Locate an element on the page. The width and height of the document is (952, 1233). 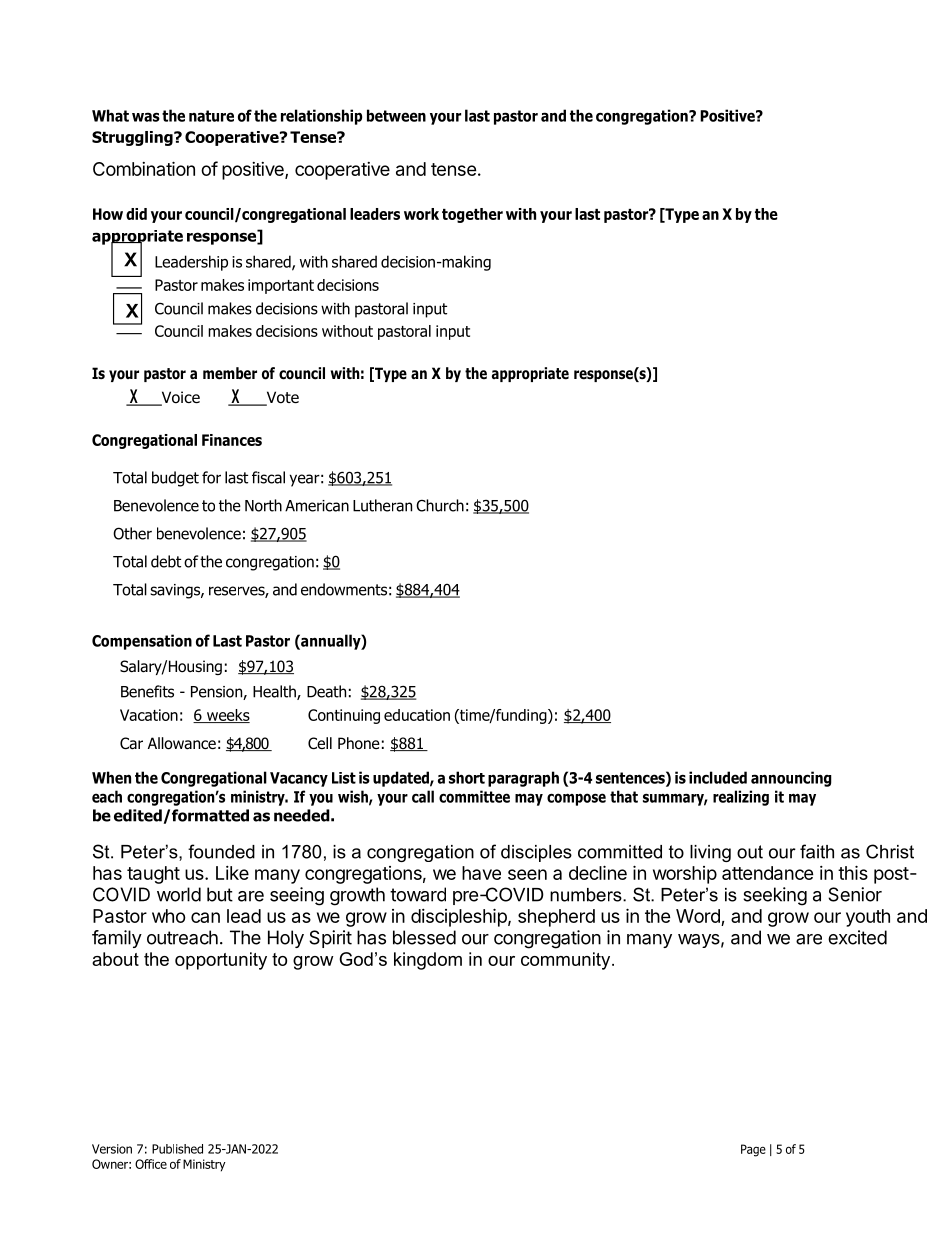
Published is located at coordinates (177, 1149).
